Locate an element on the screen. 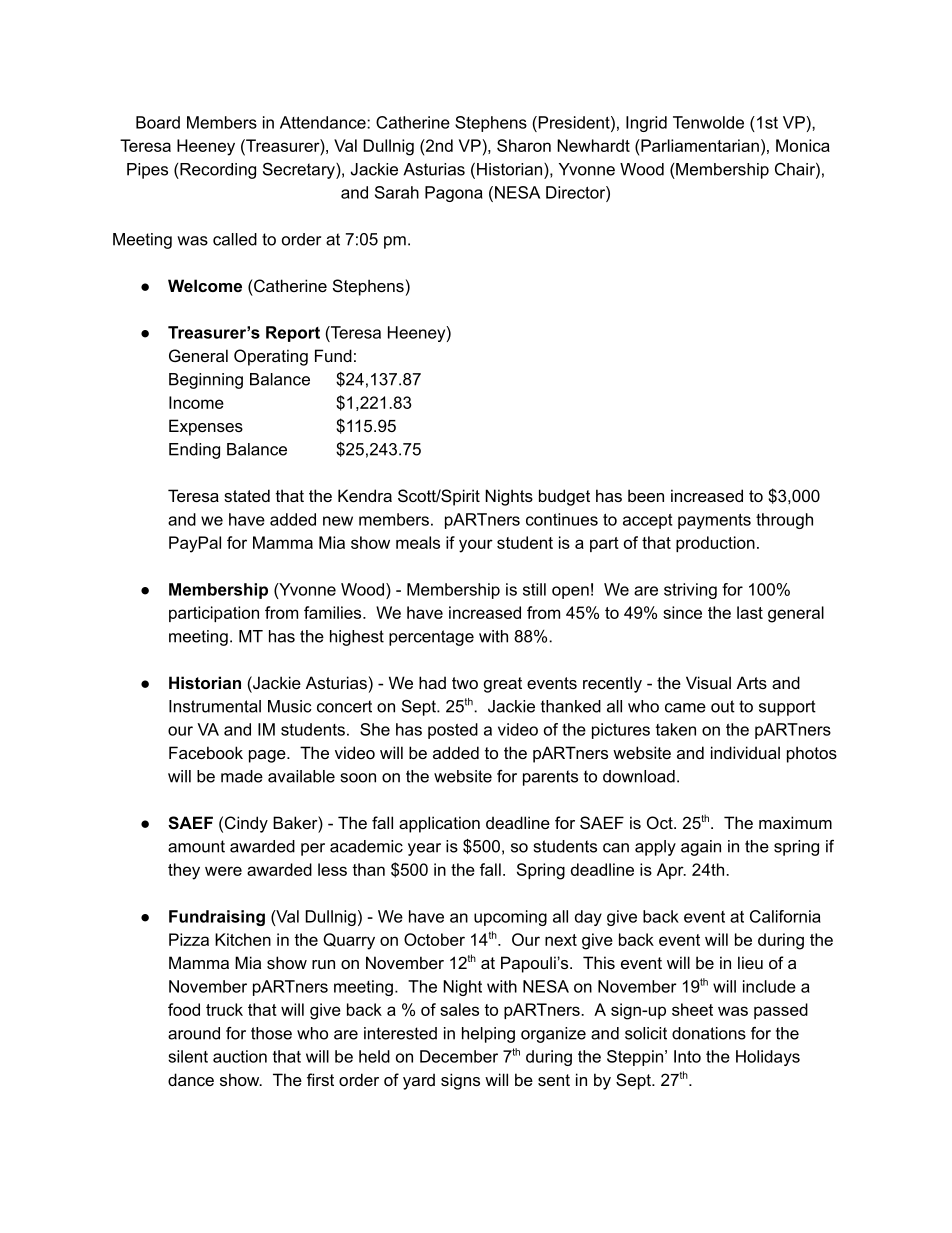 Image resolution: width=952 pixels, height=1233 pixels. December is located at coordinates (459, 1056).
